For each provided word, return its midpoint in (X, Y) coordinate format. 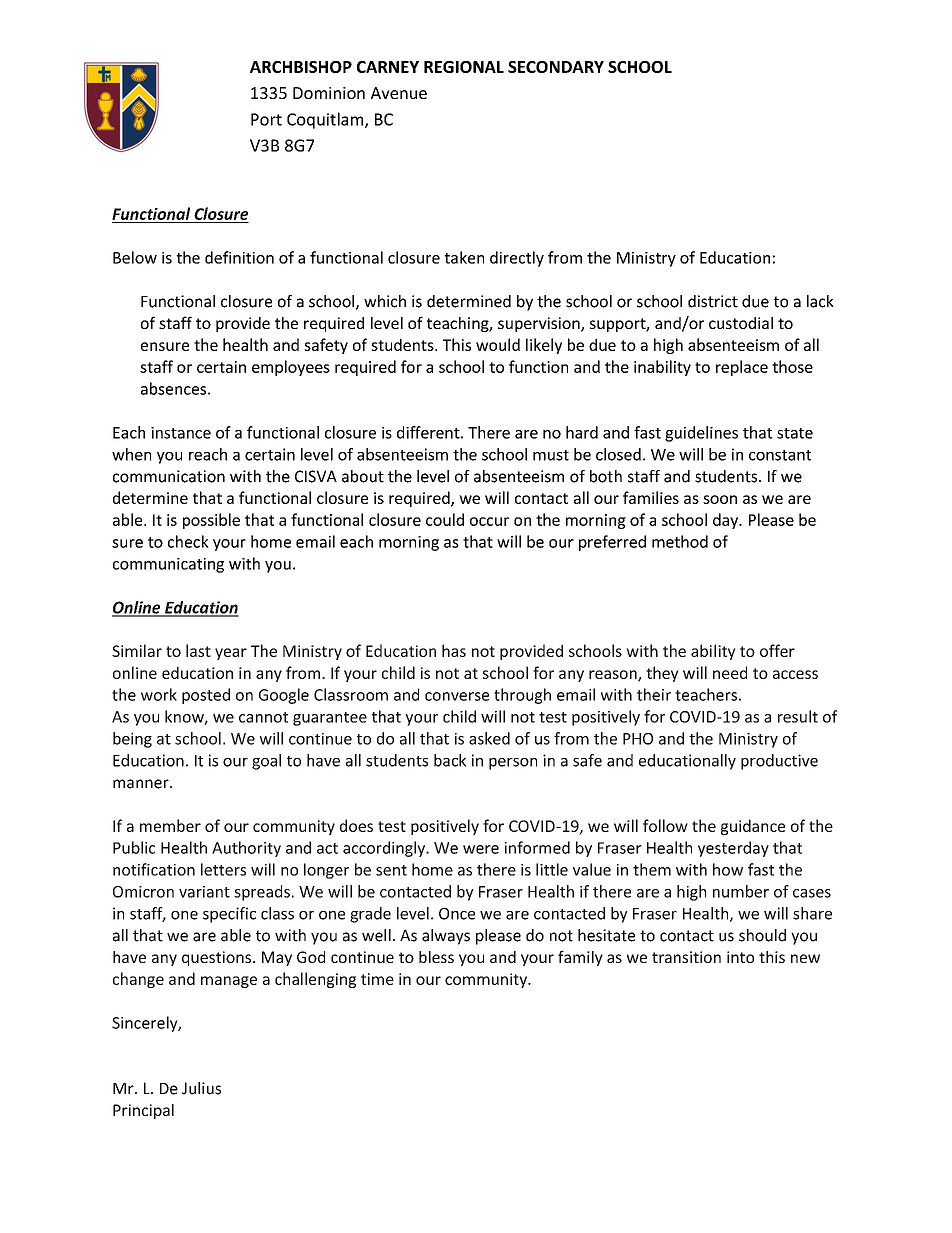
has (454, 650)
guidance (753, 827)
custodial (741, 323)
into (740, 957)
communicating (168, 565)
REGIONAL (464, 67)
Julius (201, 1088)
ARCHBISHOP (301, 67)
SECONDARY (556, 67)
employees (291, 368)
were (481, 849)
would (498, 344)
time (377, 979)
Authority (246, 849)
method (680, 541)
